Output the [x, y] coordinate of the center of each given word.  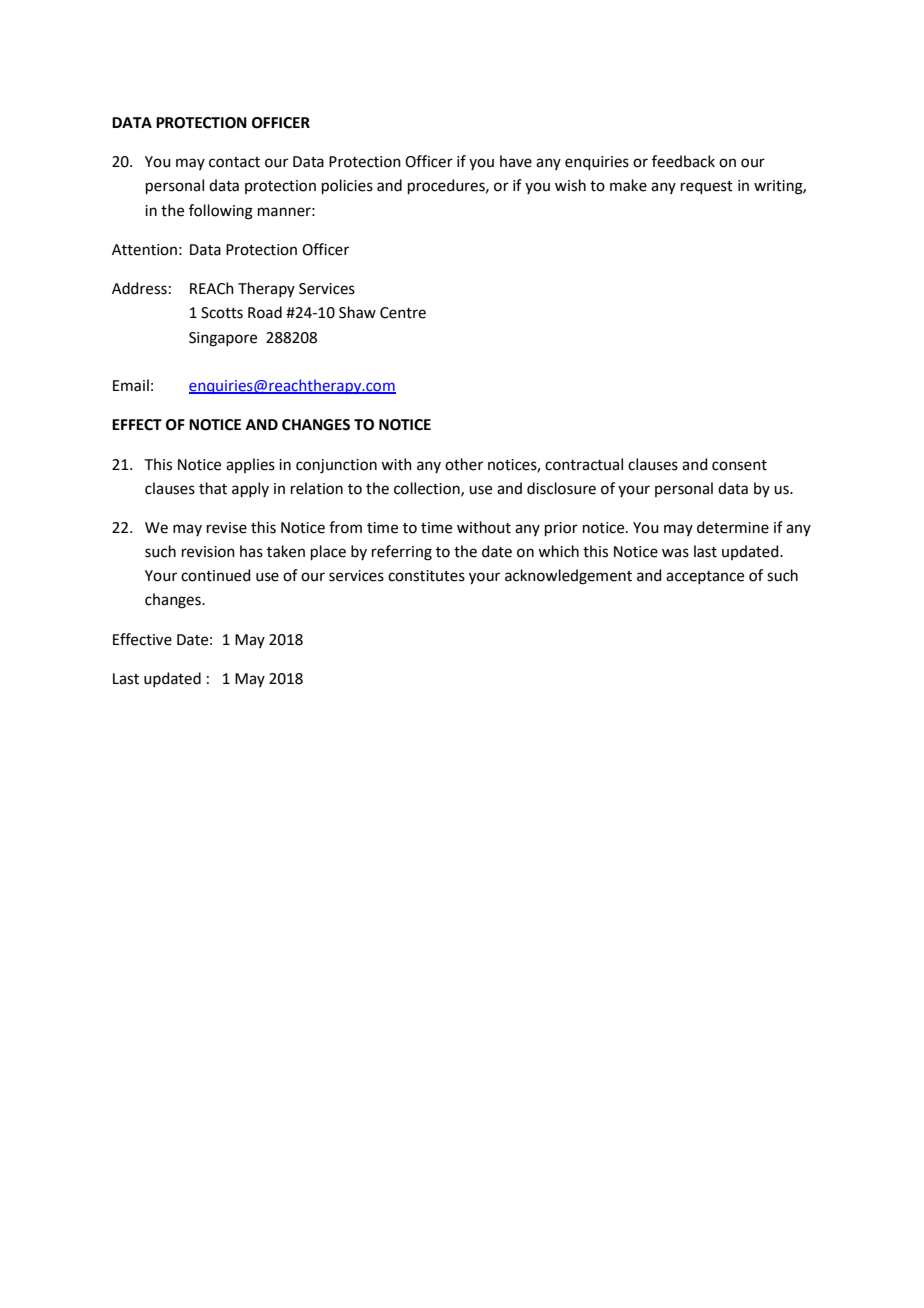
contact [234, 162]
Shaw [357, 312]
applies [250, 465]
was [675, 553]
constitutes [426, 576]
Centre [403, 313]
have [516, 161]
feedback [683, 161]
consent [739, 465]
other [464, 464]
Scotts [222, 313]
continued [216, 575]
